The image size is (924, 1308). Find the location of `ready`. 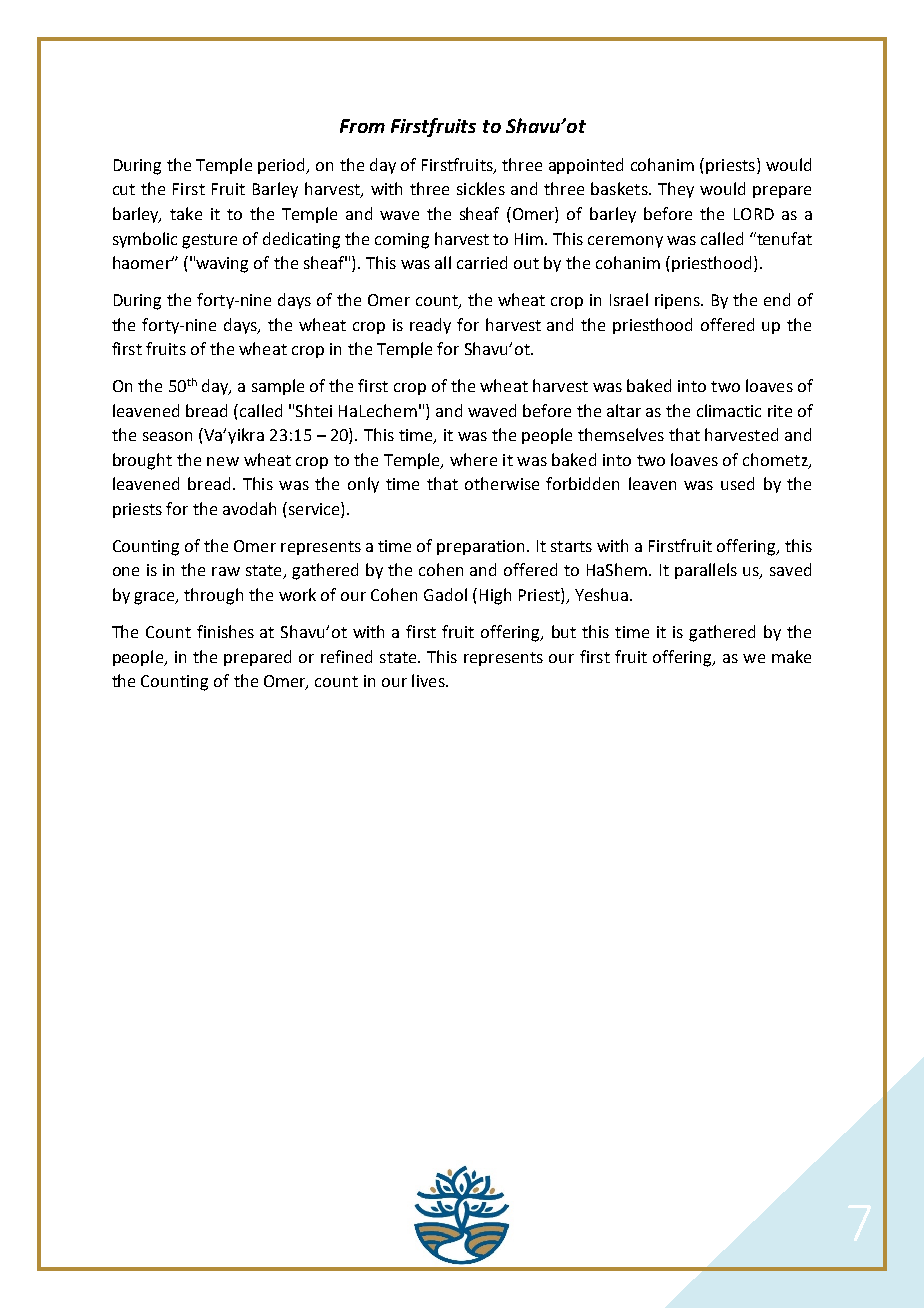

ready is located at coordinates (430, 326).
